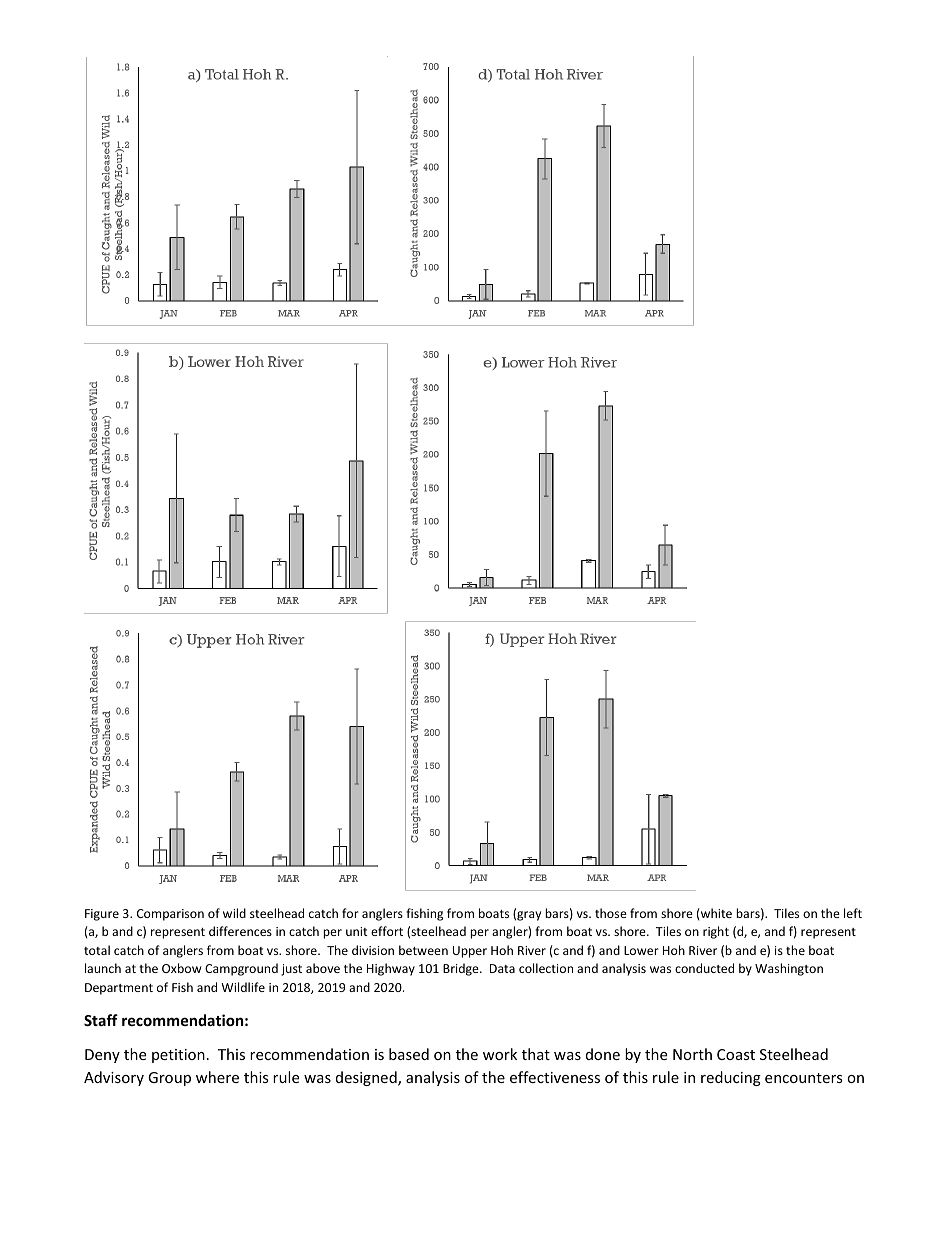  Describe the element at coordinates (170, 915) in the screenshot. I see `Comparison` at that location.
